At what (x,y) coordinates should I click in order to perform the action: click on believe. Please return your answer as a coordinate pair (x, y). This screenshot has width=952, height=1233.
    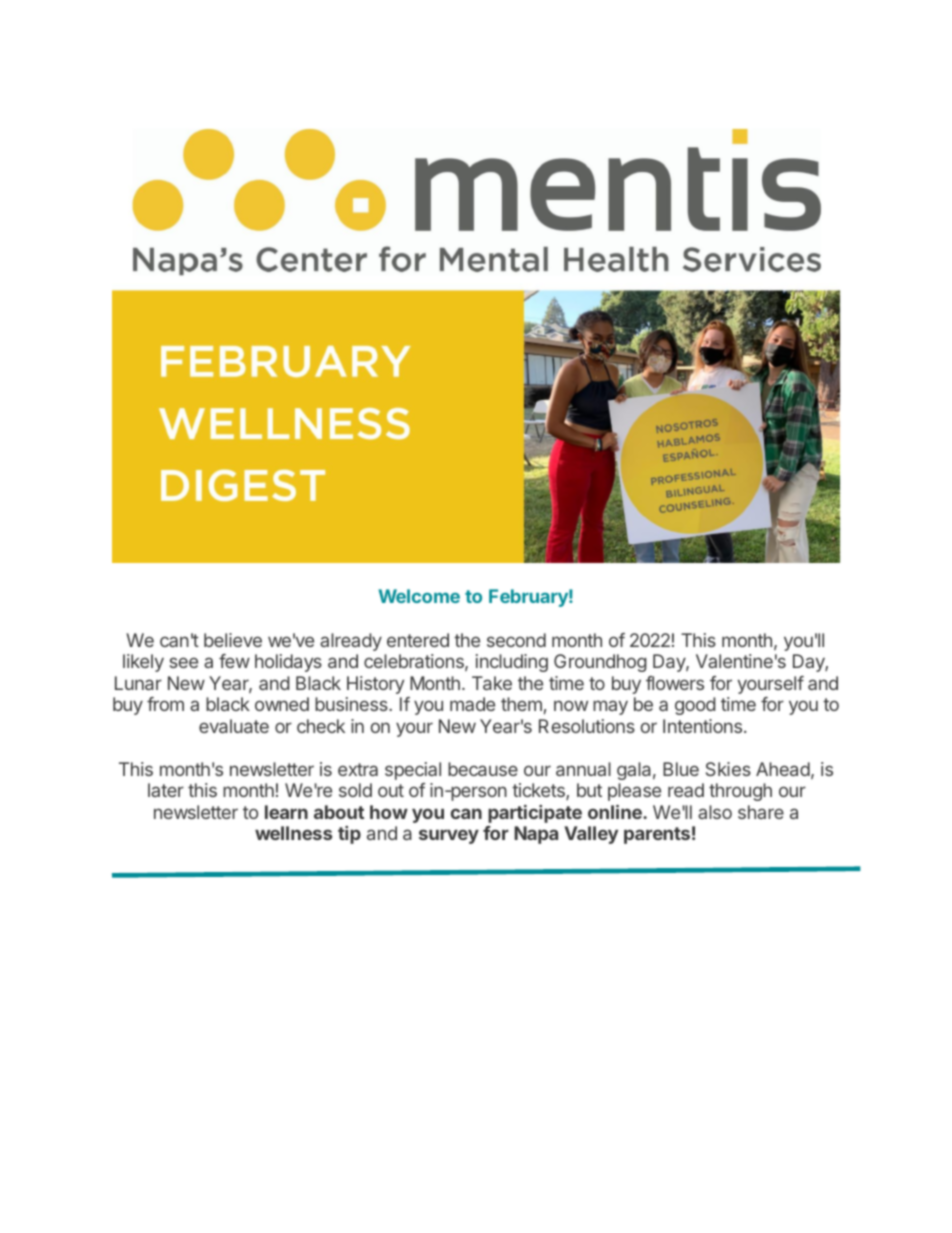
    Looking at the image, I should click on (233, 640).
